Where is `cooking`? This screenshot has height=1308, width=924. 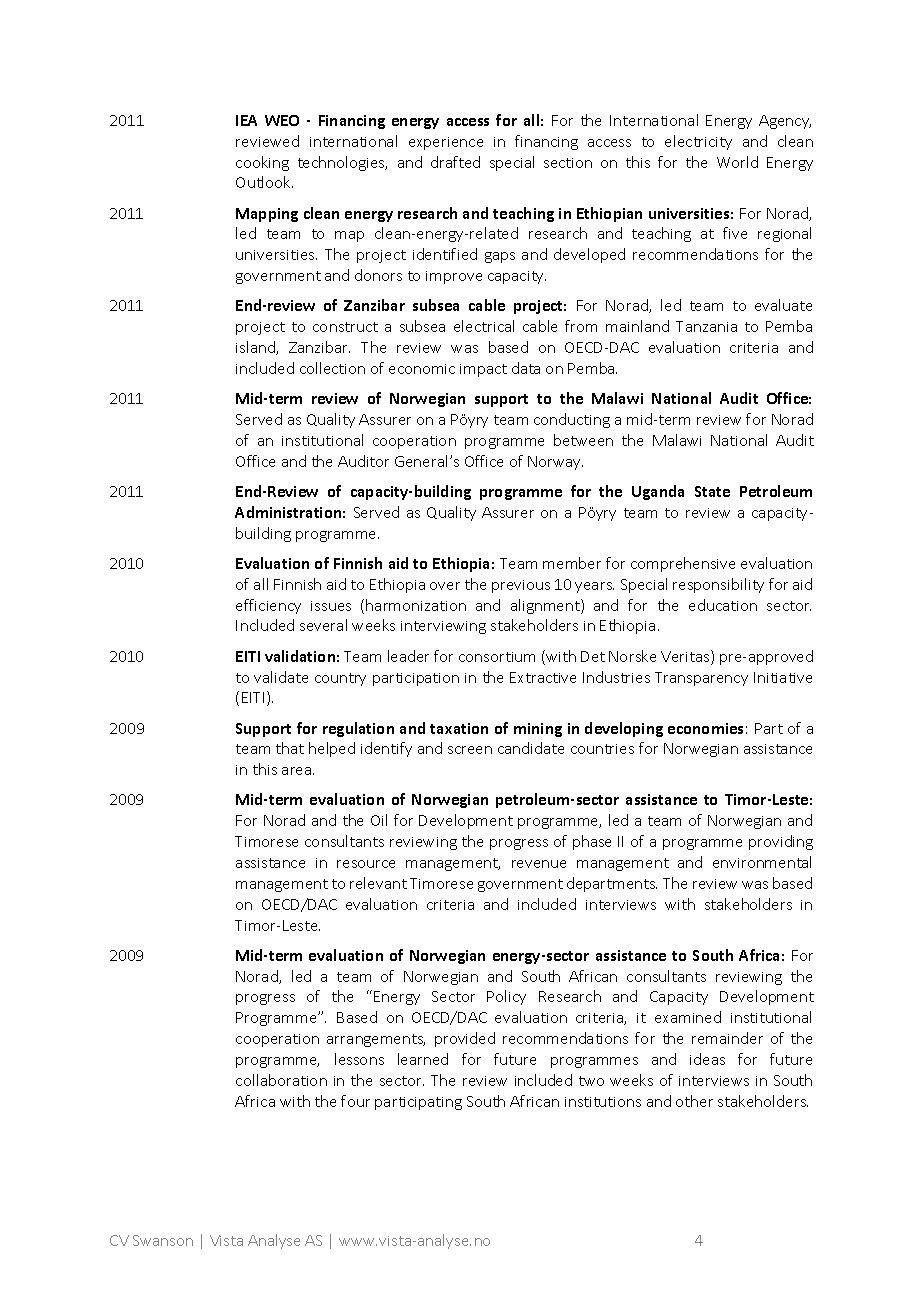
cooking is located at coordinates (262, 163).
